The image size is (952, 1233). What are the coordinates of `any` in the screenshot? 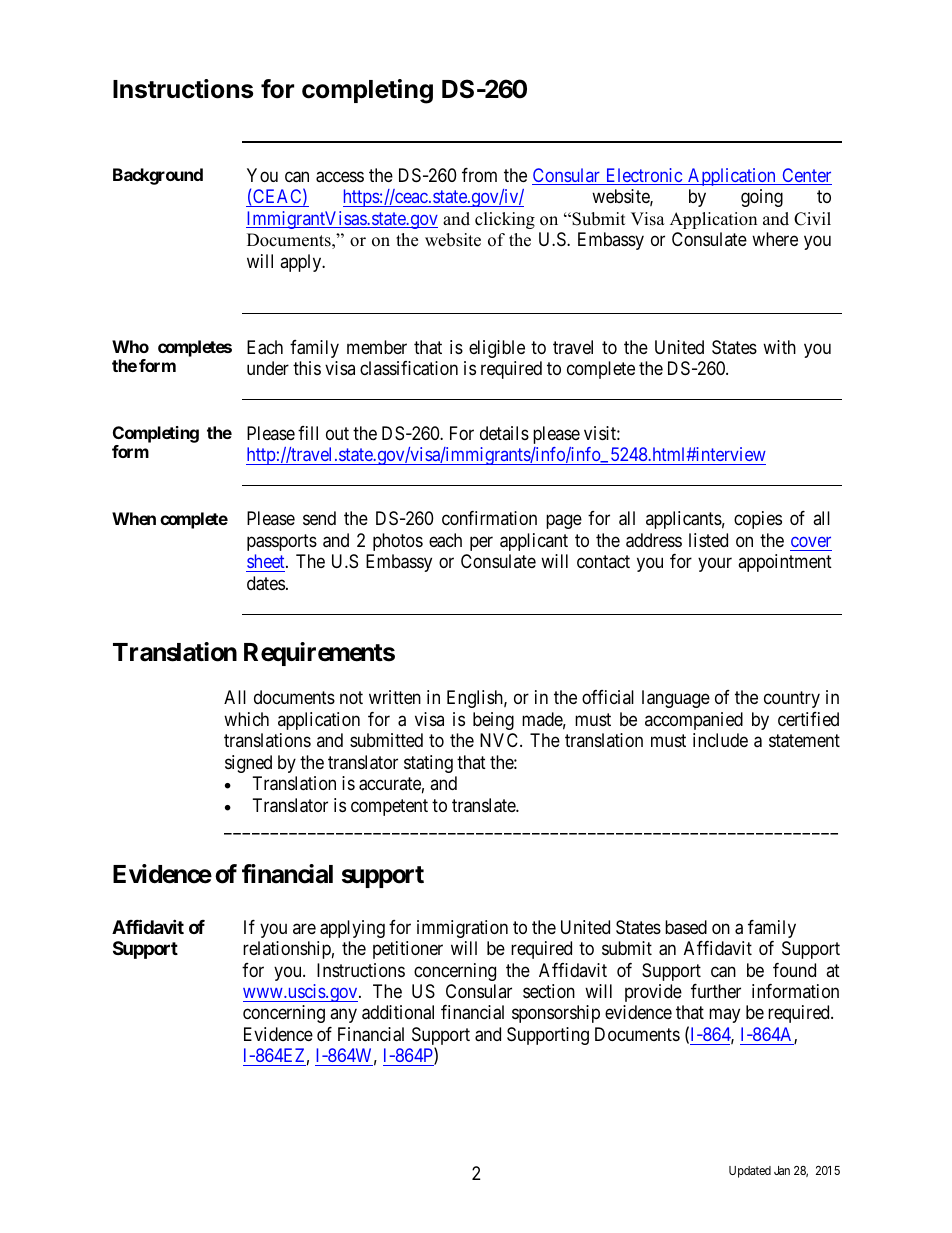 It's located at (343, 1016).
